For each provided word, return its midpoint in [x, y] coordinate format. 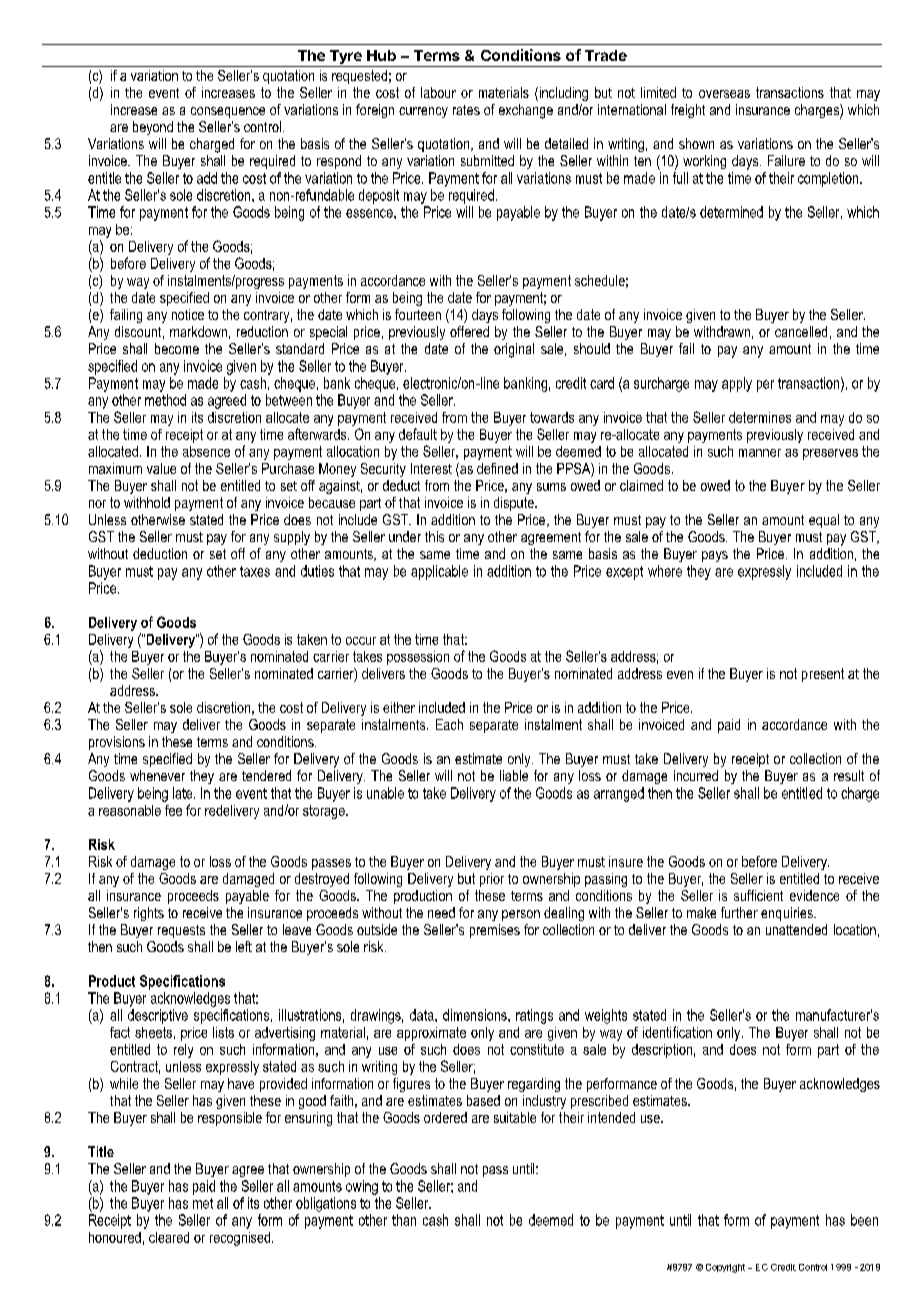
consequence [228, 112]
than [404, 1220]
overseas [724, 94]
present [823, 675]
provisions [117, 743]
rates [466, 110]
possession [418, 658]
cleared [169, 1237]
